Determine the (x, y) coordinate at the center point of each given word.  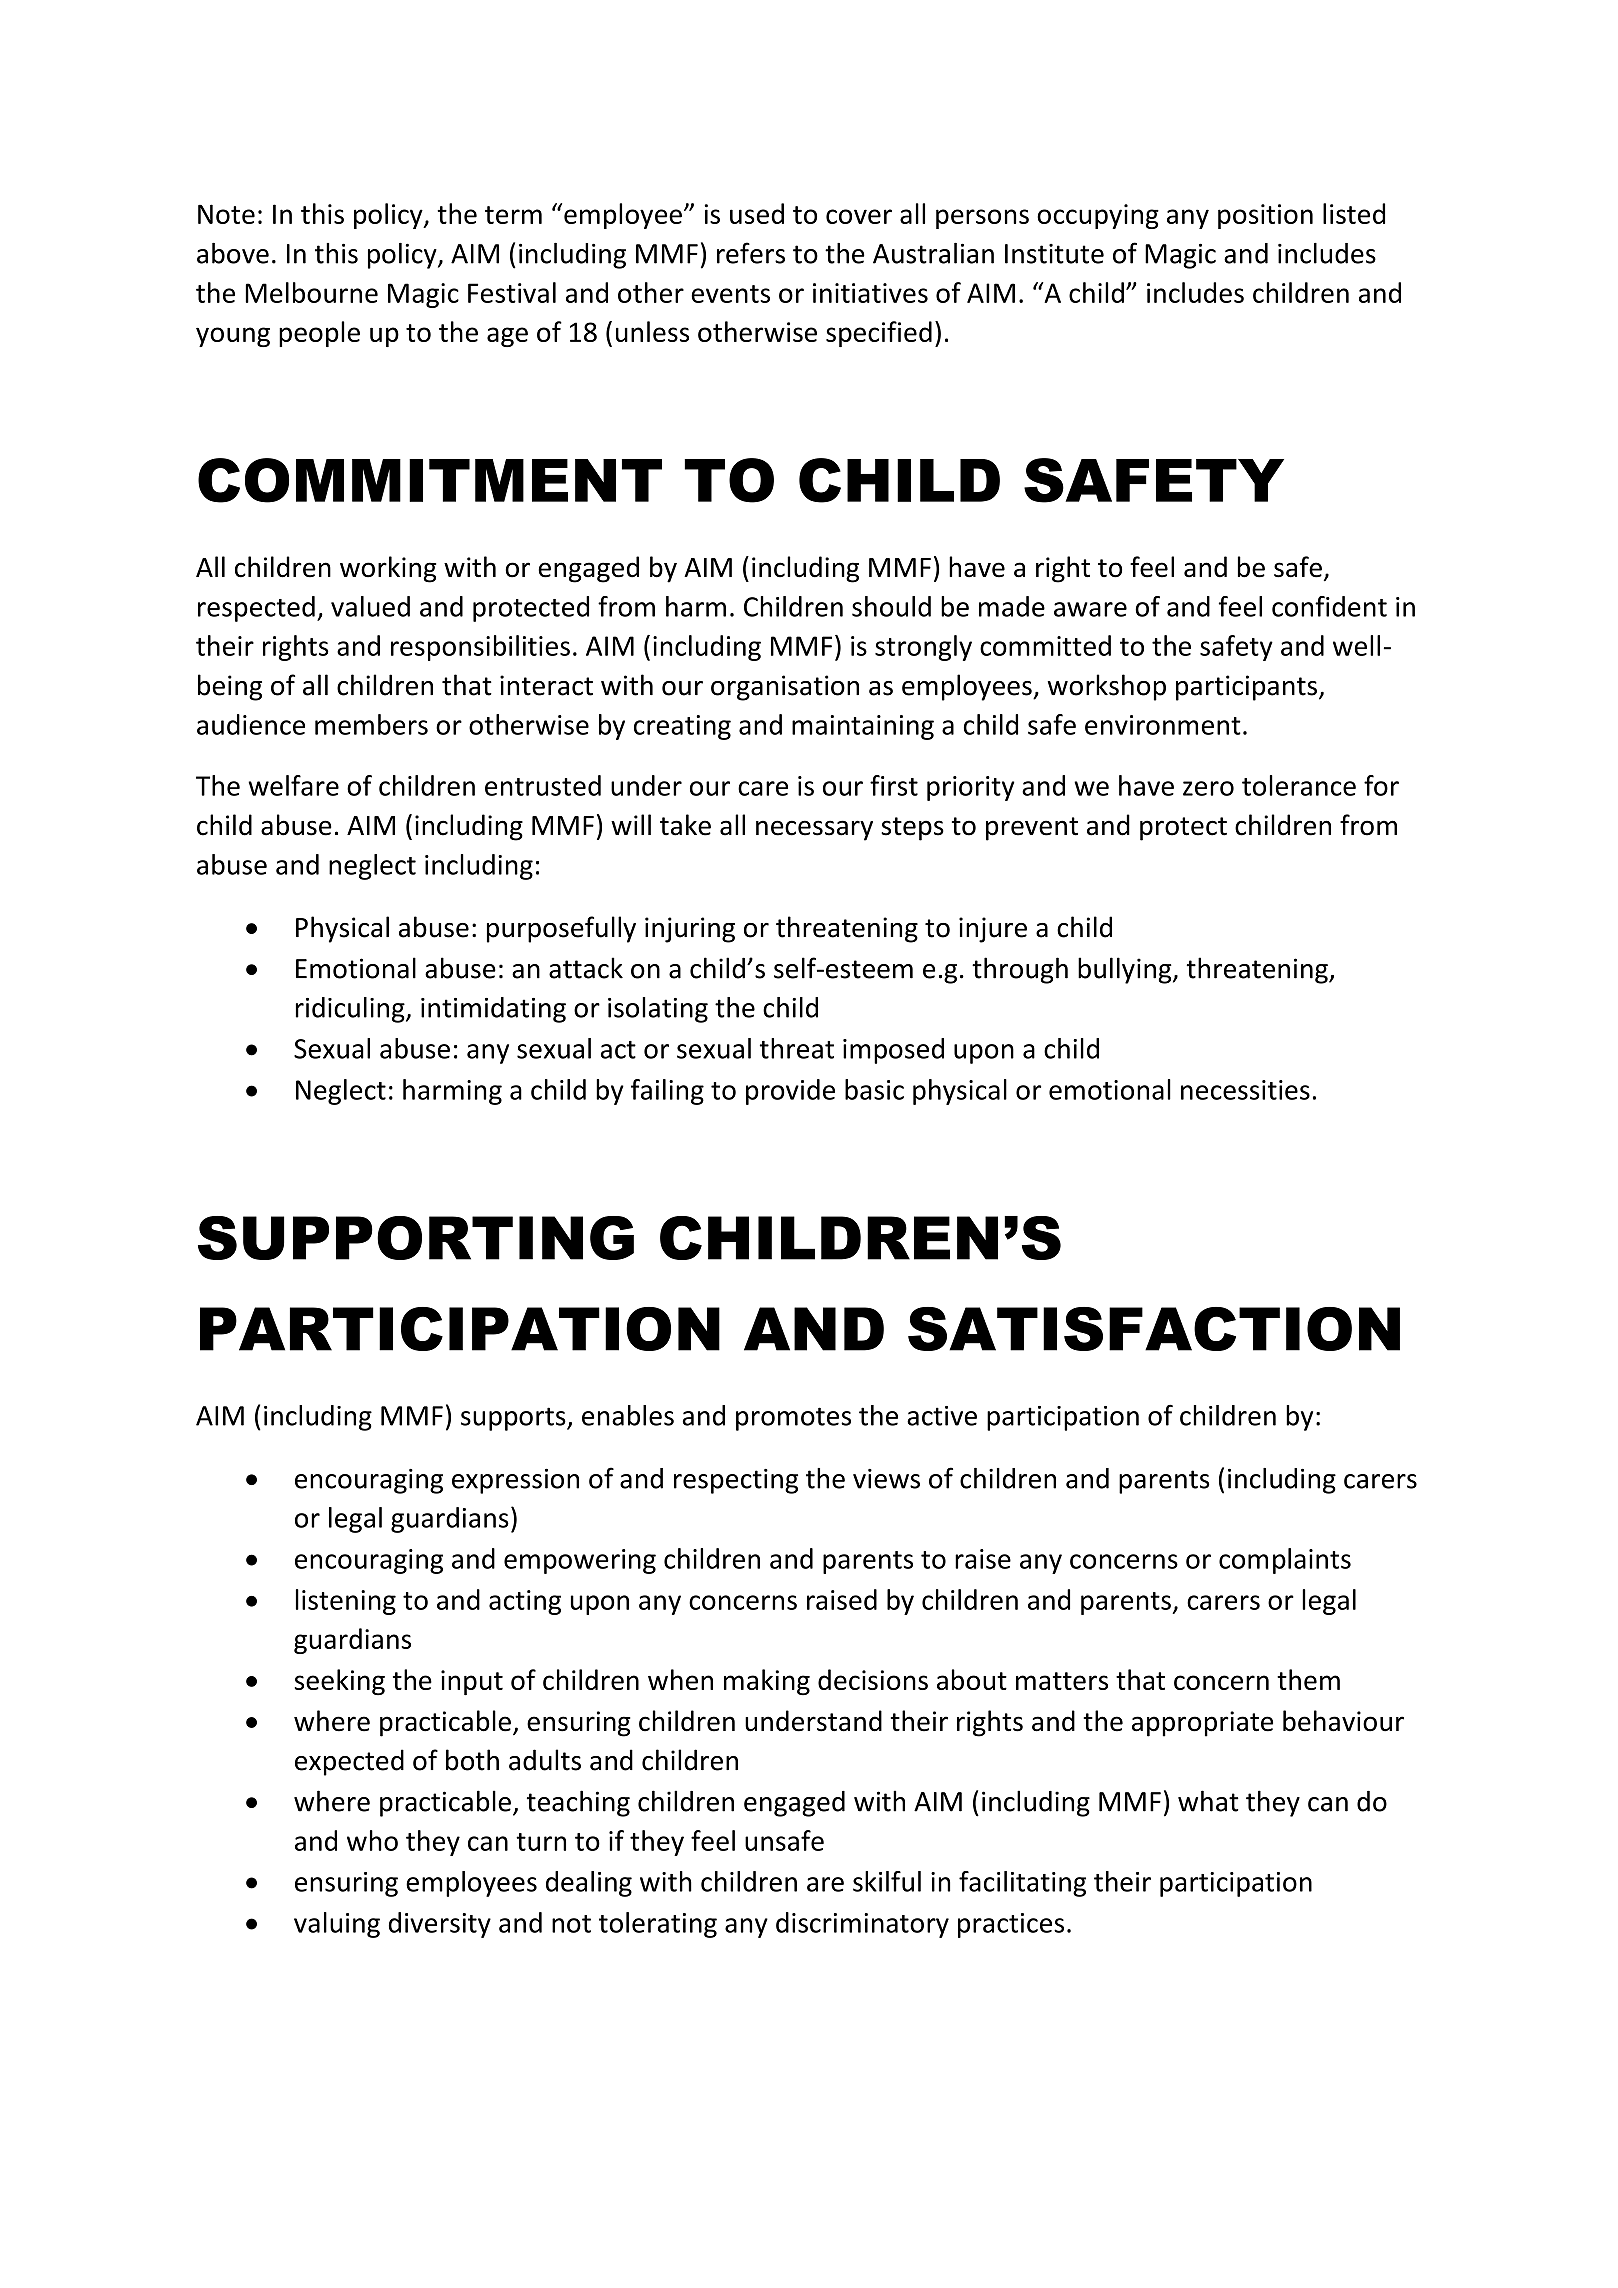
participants (1246, 688)
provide (790, 1092)
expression (515, 1481)
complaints (1285, 1561)
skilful (887, 1881)
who (372, 1840)
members (371, 724)
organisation (785, 688)
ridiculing (351, 1010)
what (1208, 1801)
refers (751, 253)
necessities (1245, 1090)
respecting (736, 1481)
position (1265, 216)
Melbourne (311, 292)
